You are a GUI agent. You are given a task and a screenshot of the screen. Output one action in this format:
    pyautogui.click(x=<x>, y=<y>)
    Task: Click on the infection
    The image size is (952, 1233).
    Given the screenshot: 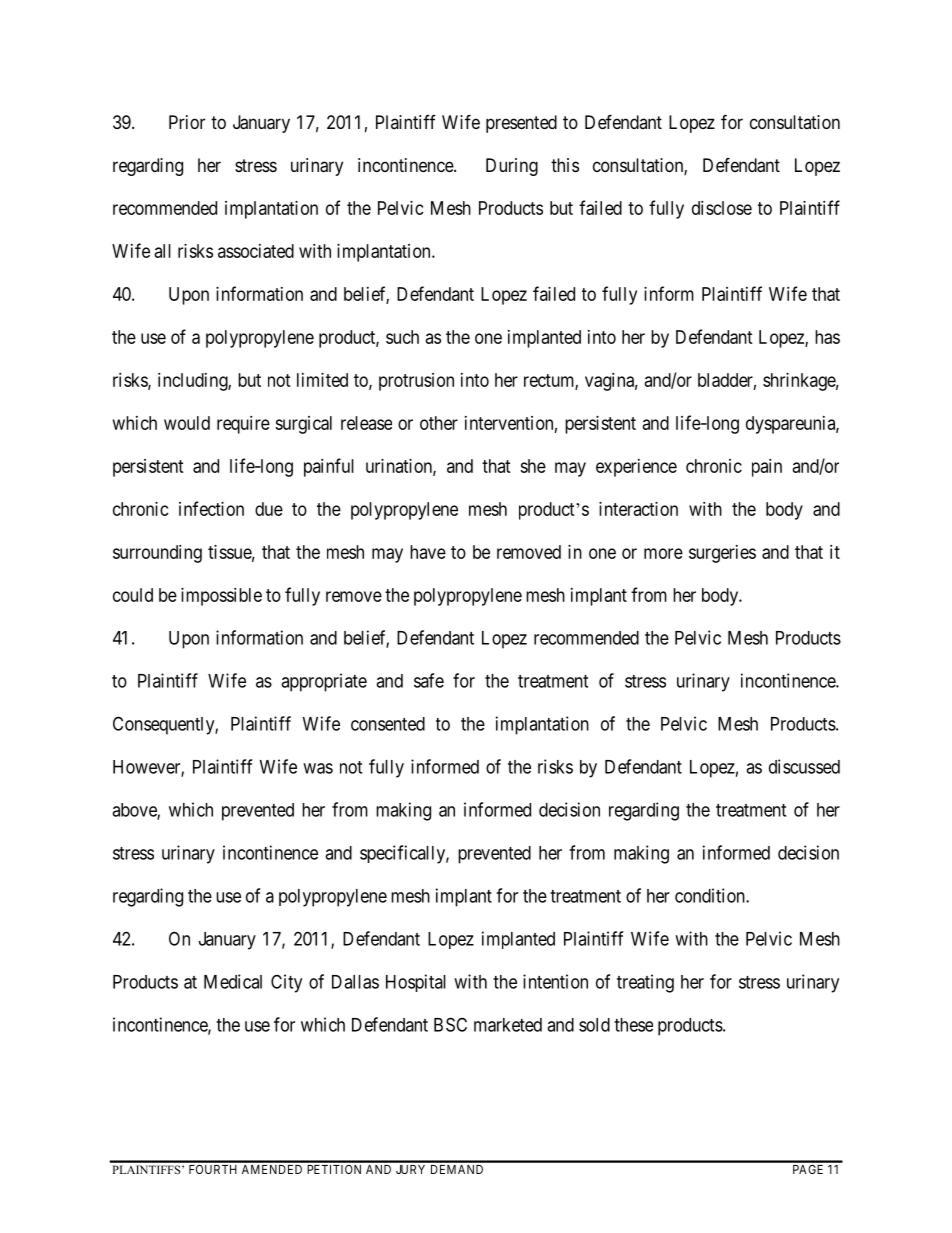 What is the action you would take?
    pyautogui.click(x=211, y=508)
